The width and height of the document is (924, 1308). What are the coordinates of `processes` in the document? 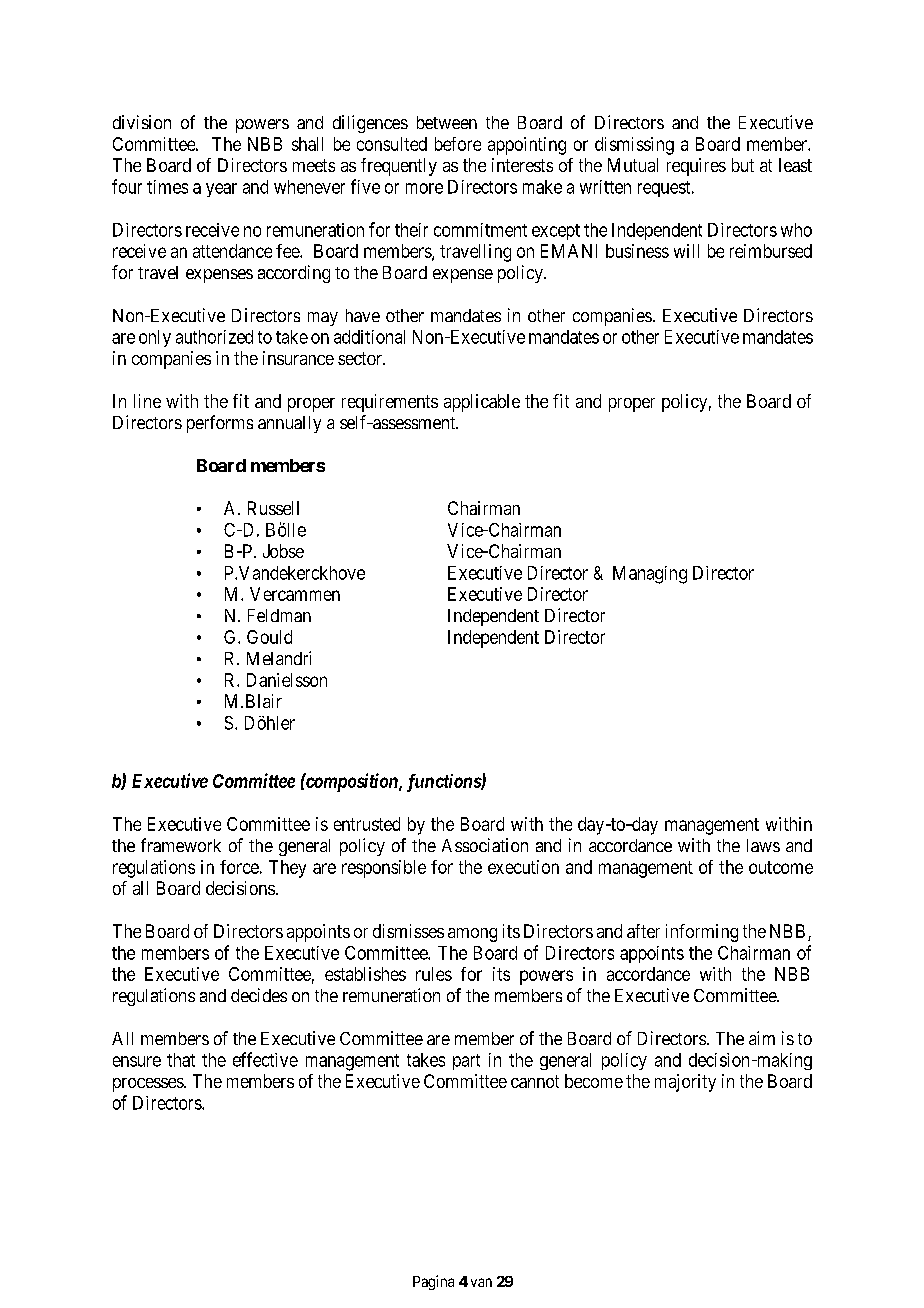 It's located at (149, 1085).
